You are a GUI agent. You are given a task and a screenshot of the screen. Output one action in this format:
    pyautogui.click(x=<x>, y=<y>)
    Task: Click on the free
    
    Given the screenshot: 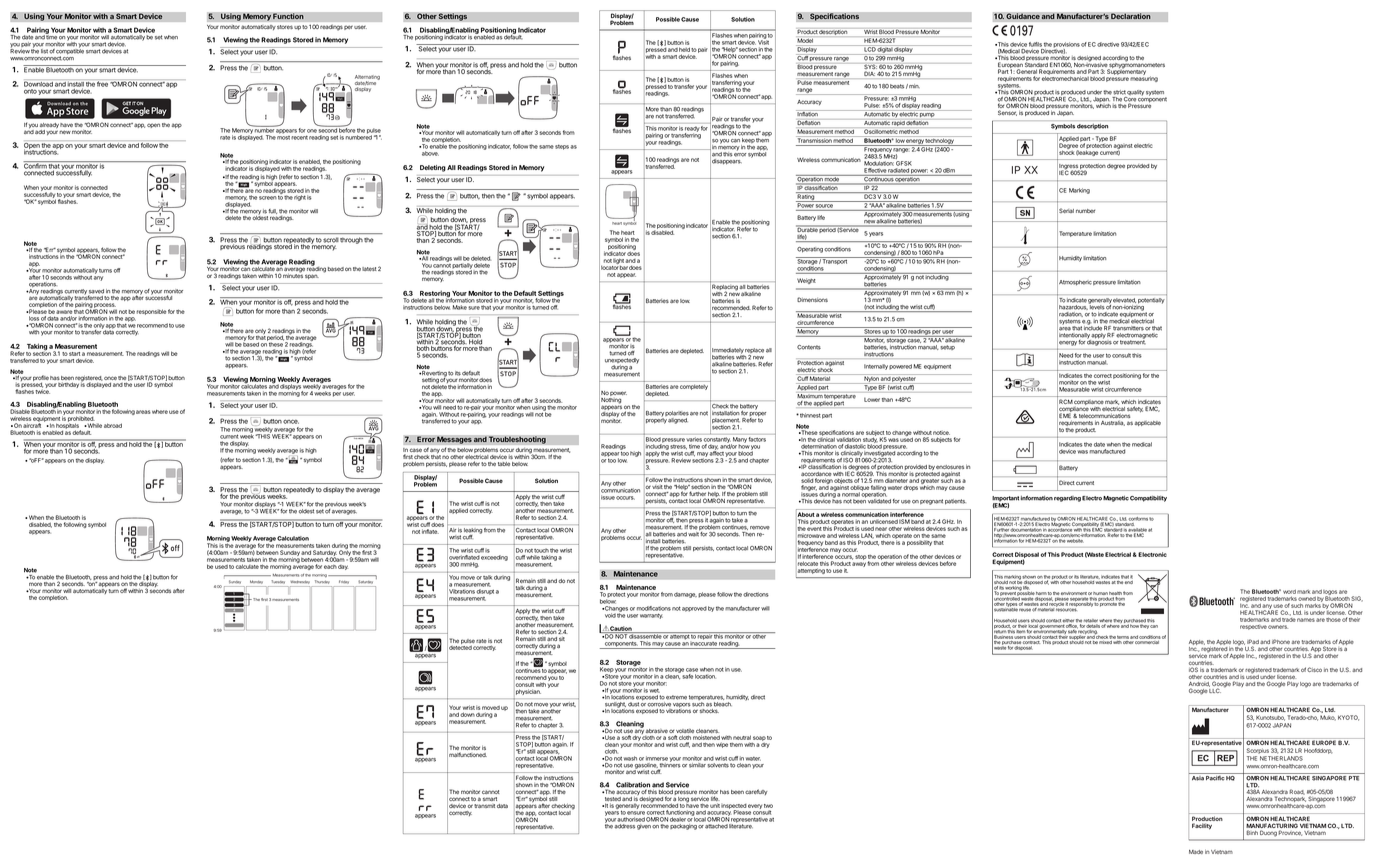 What is the action you would take?
    pyautogui.click(x=102, y=83)
